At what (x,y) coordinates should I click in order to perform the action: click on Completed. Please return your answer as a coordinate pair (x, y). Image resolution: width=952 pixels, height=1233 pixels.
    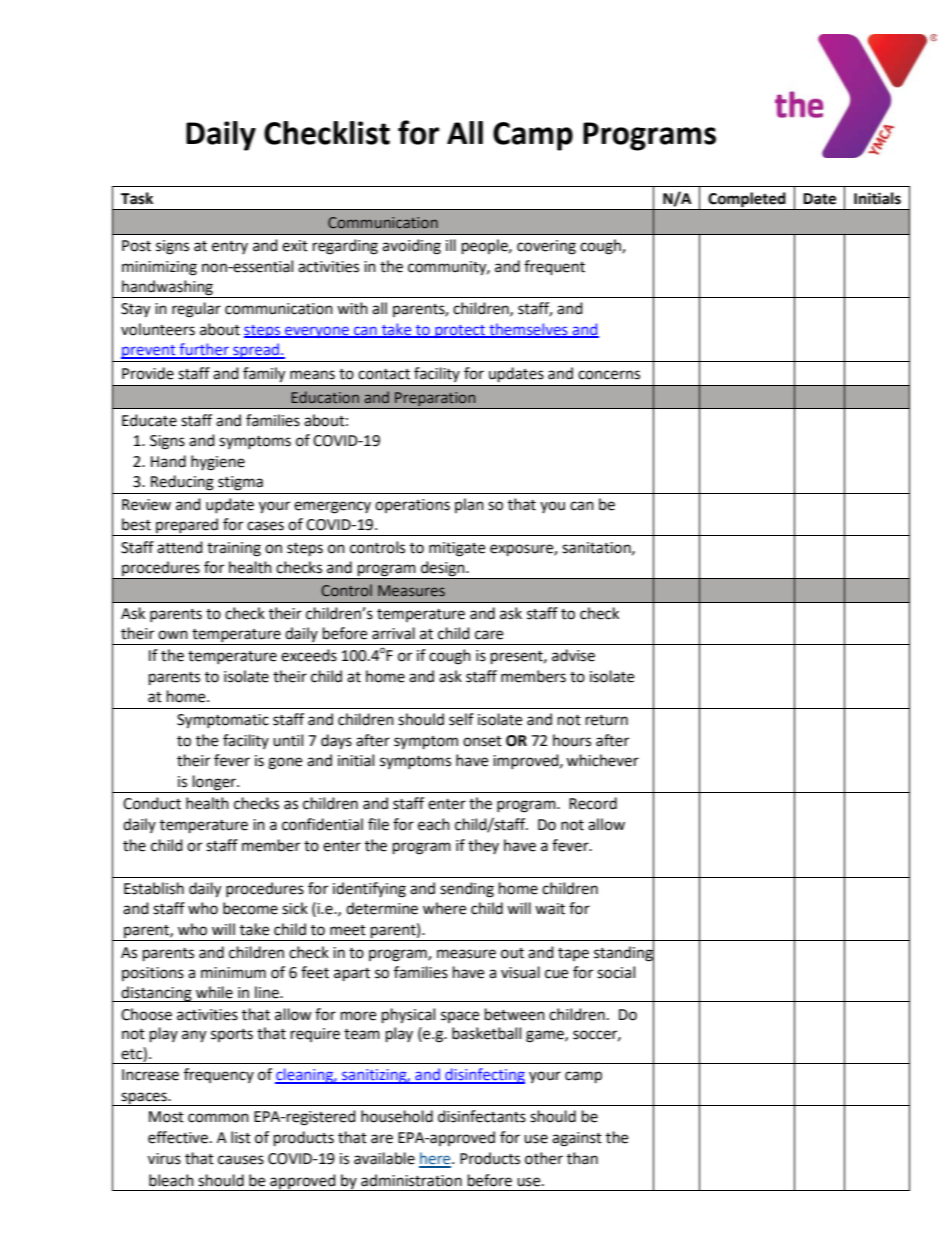
    Looking at the image, I should click on (746, 199).
